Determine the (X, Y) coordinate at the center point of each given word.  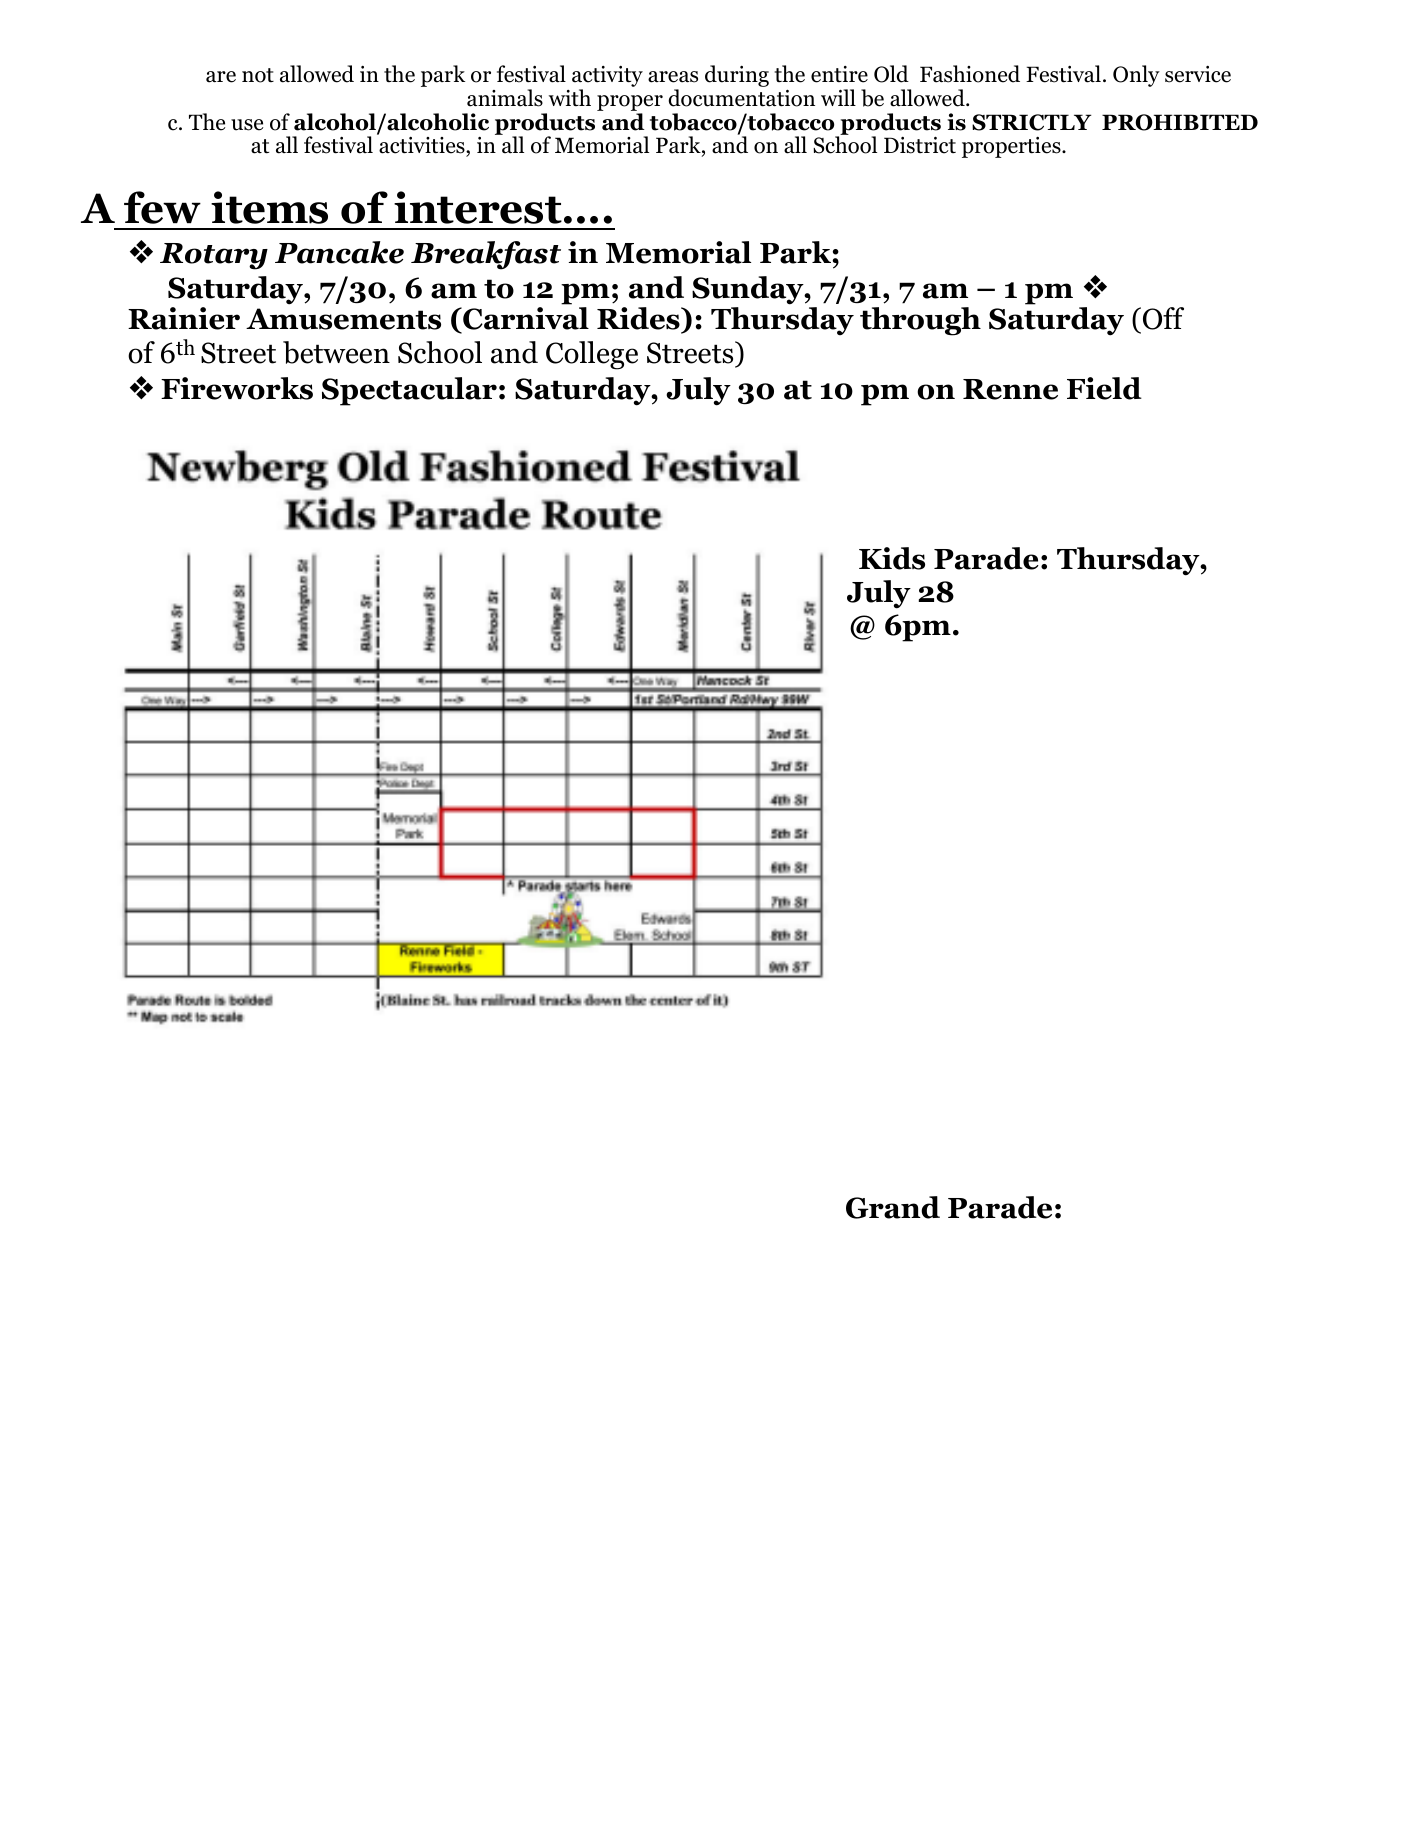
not (258, 75)
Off (1163, 318)
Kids (892, 558)
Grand (893, 1207)
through (920, 321)
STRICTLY (1032, 122)
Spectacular (409, 391)
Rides (639, 320)
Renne (1010, 389)
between (336, 352)
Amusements (343, 319)
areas (673, 77)
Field (1104, 388)
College (592, 355)
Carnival (525, 320)
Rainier (184, 318)
